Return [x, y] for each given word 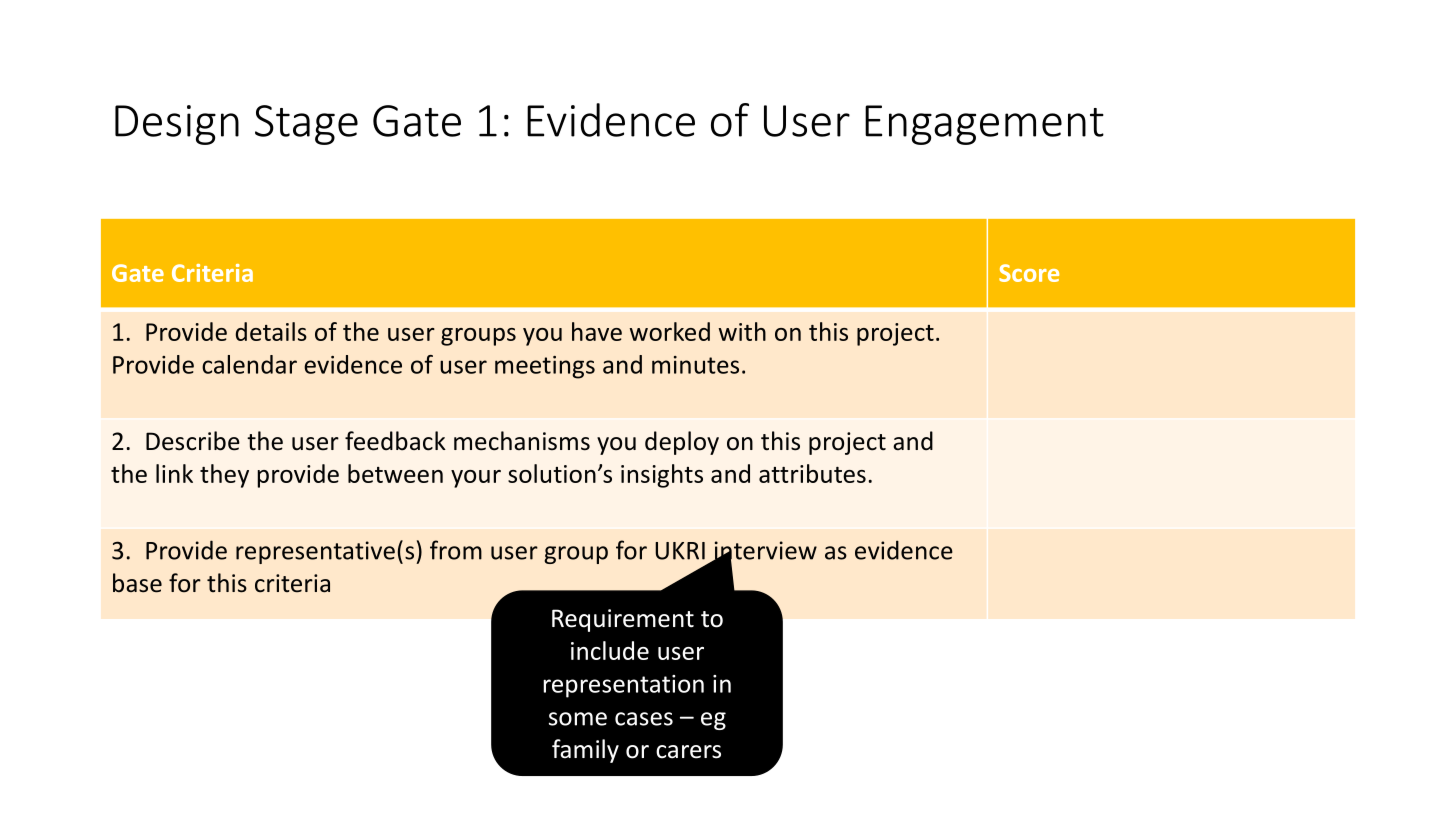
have [597, 331]
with [742, 331]
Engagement [984, 125]
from [456, 550]
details [271, 331]
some [578, 719]
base [137, 583]
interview [764, 551]
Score [1029, 273]
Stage [306, 125]
